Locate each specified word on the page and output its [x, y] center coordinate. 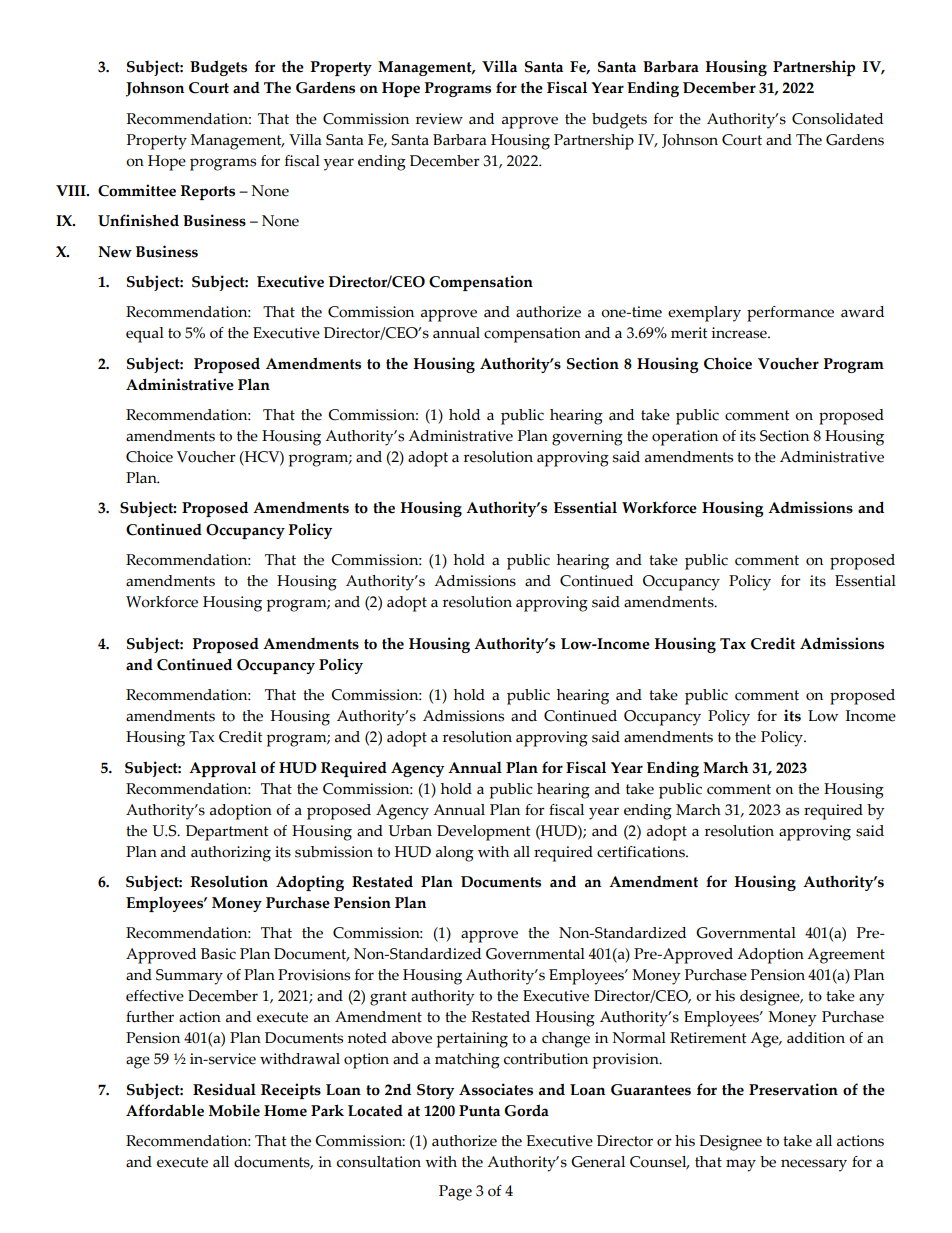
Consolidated [837, 119]
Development [484, 833]
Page [455, 1193]
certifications [642, 852]
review [439, 119]
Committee [137, 190]
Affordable [165, 1110]
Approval [222, 769]
